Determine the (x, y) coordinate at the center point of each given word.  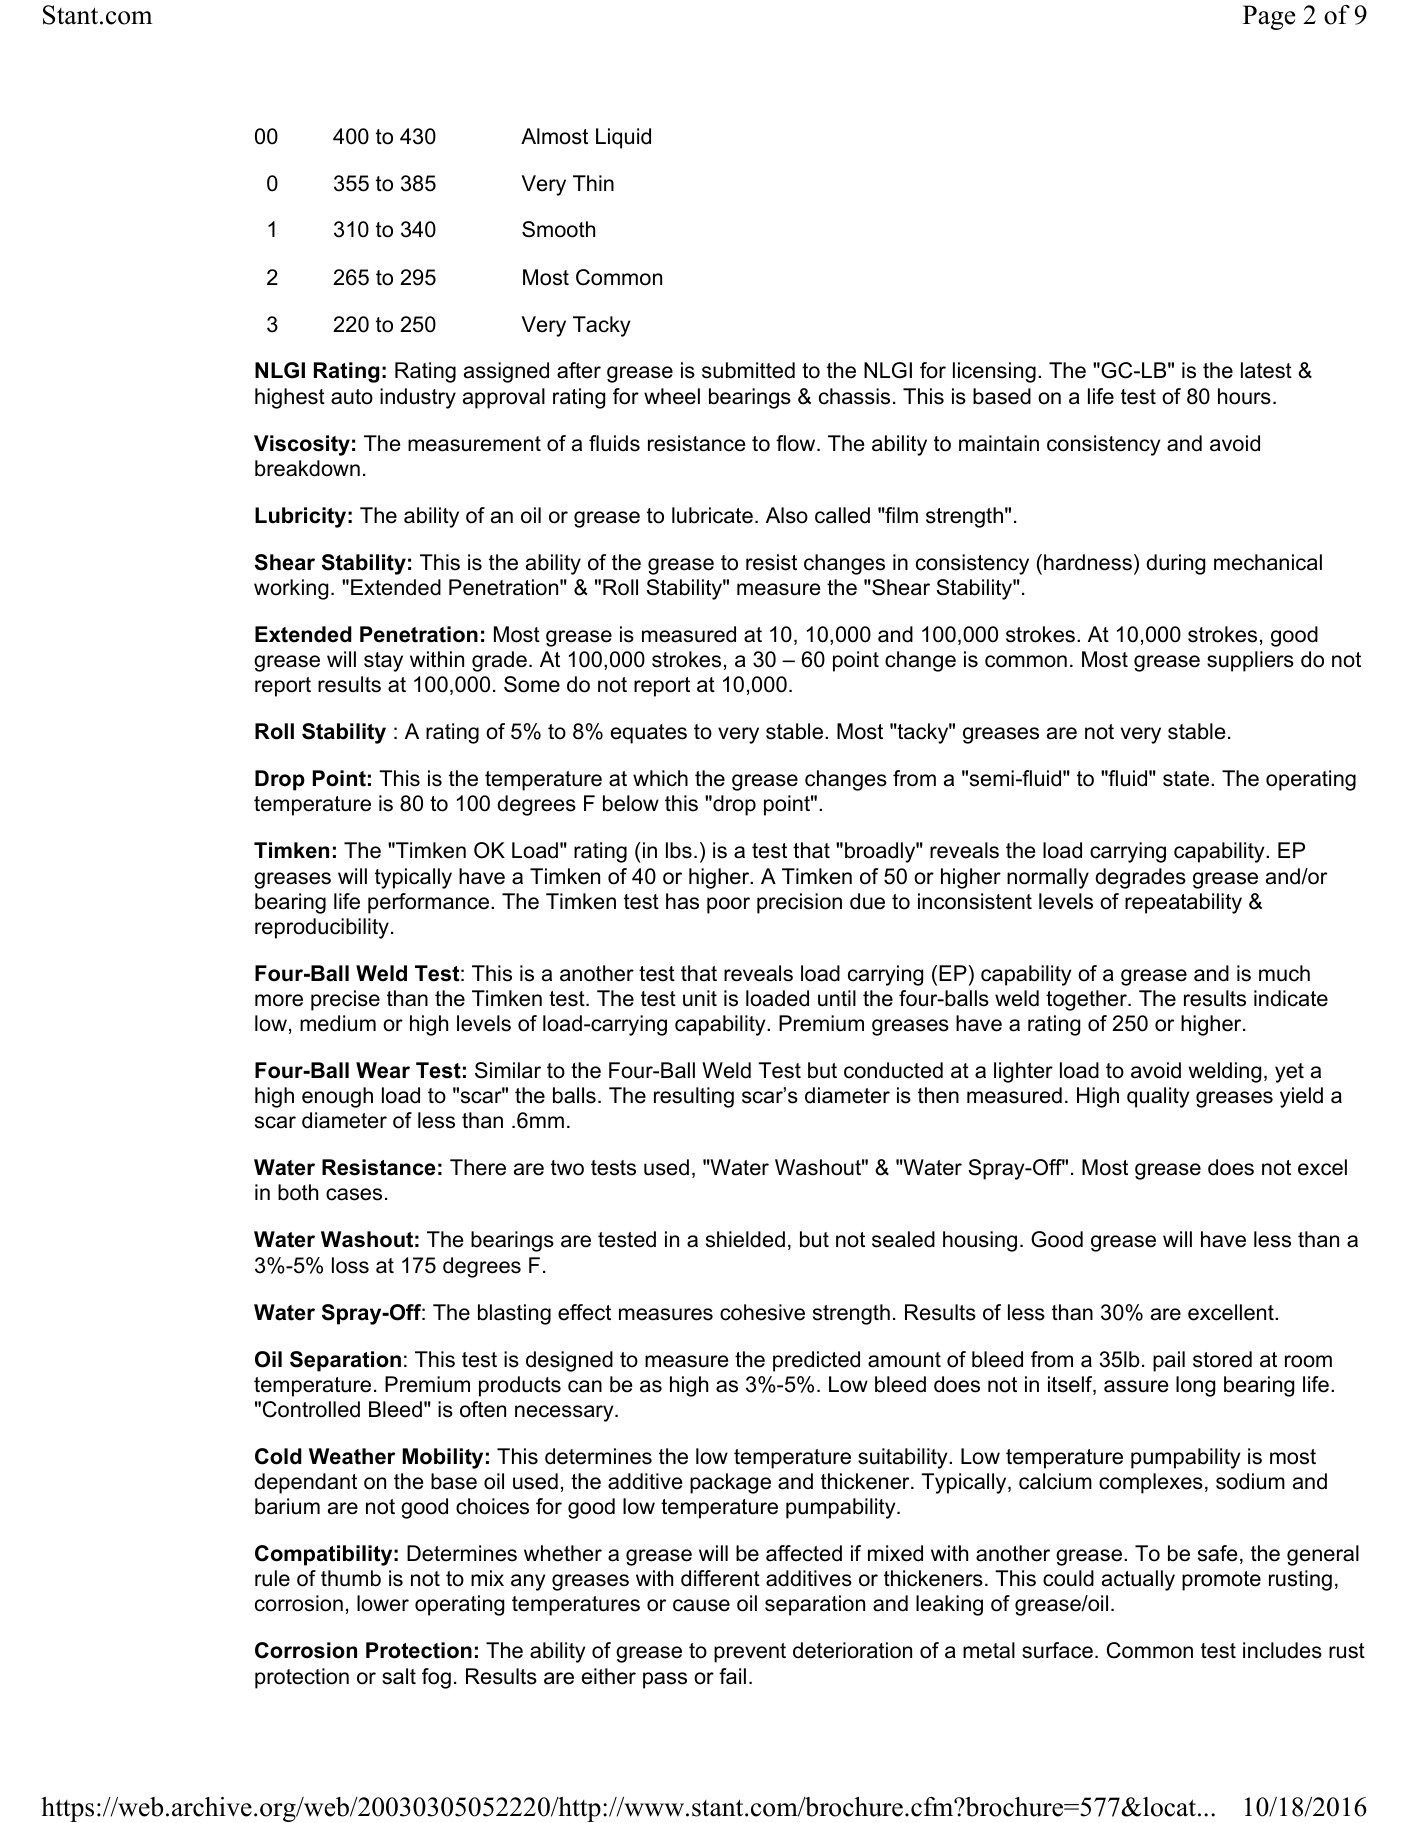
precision (799, 903)
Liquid (623, 138)
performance (428, 903)
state (1187, 779)
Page (1269, 17)
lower (383, 1603)
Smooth (558, 229)
